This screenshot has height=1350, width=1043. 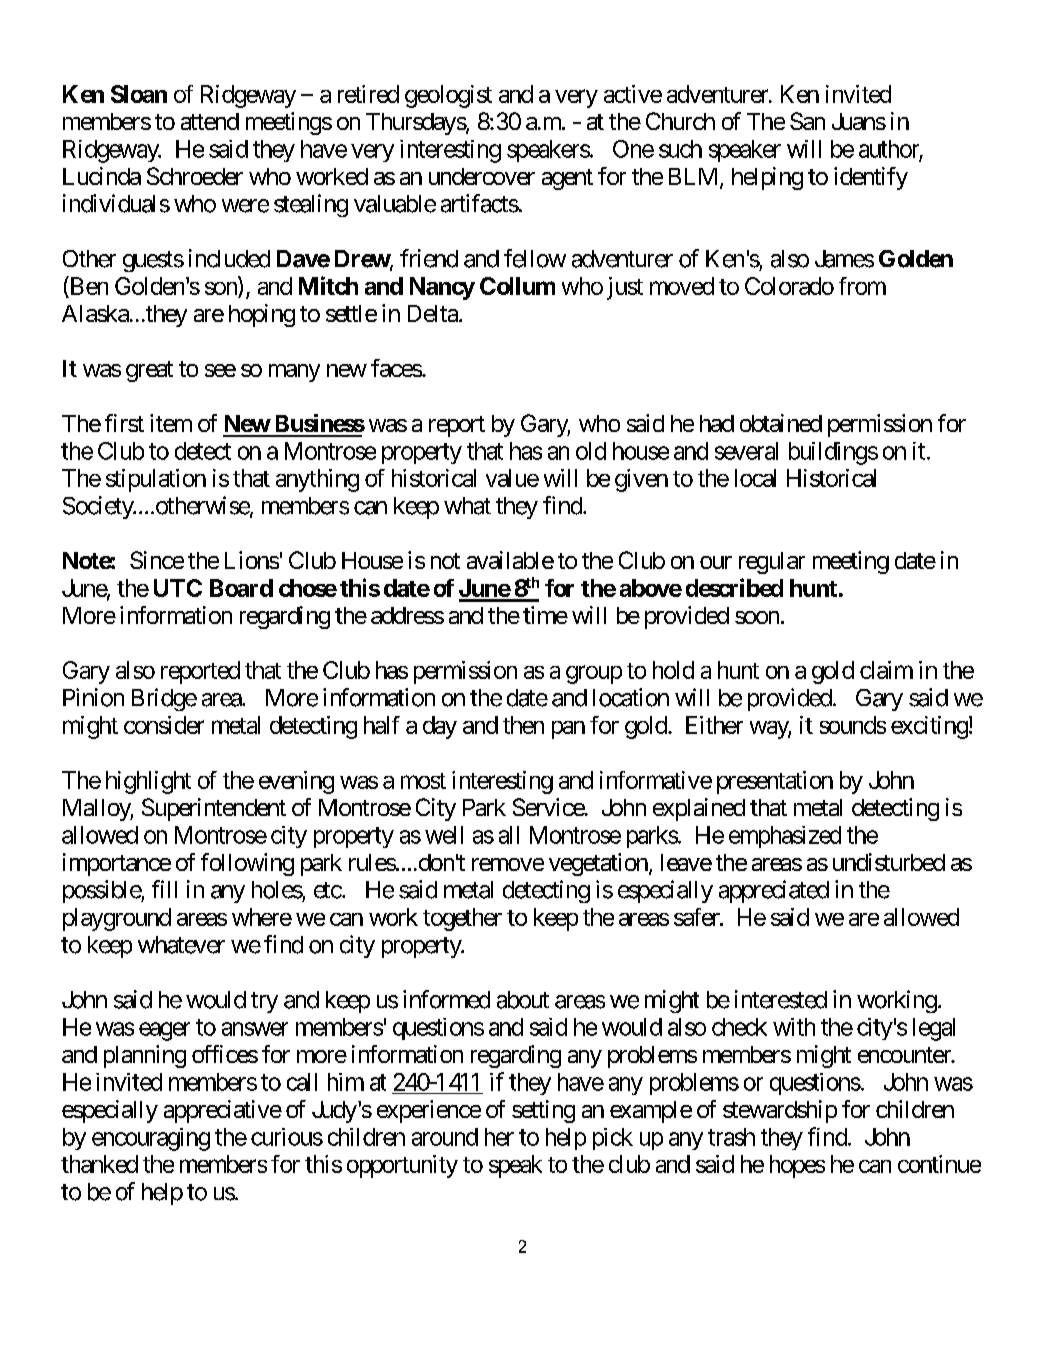 I want to click on encouraging, so click(x=151, y=1139).
